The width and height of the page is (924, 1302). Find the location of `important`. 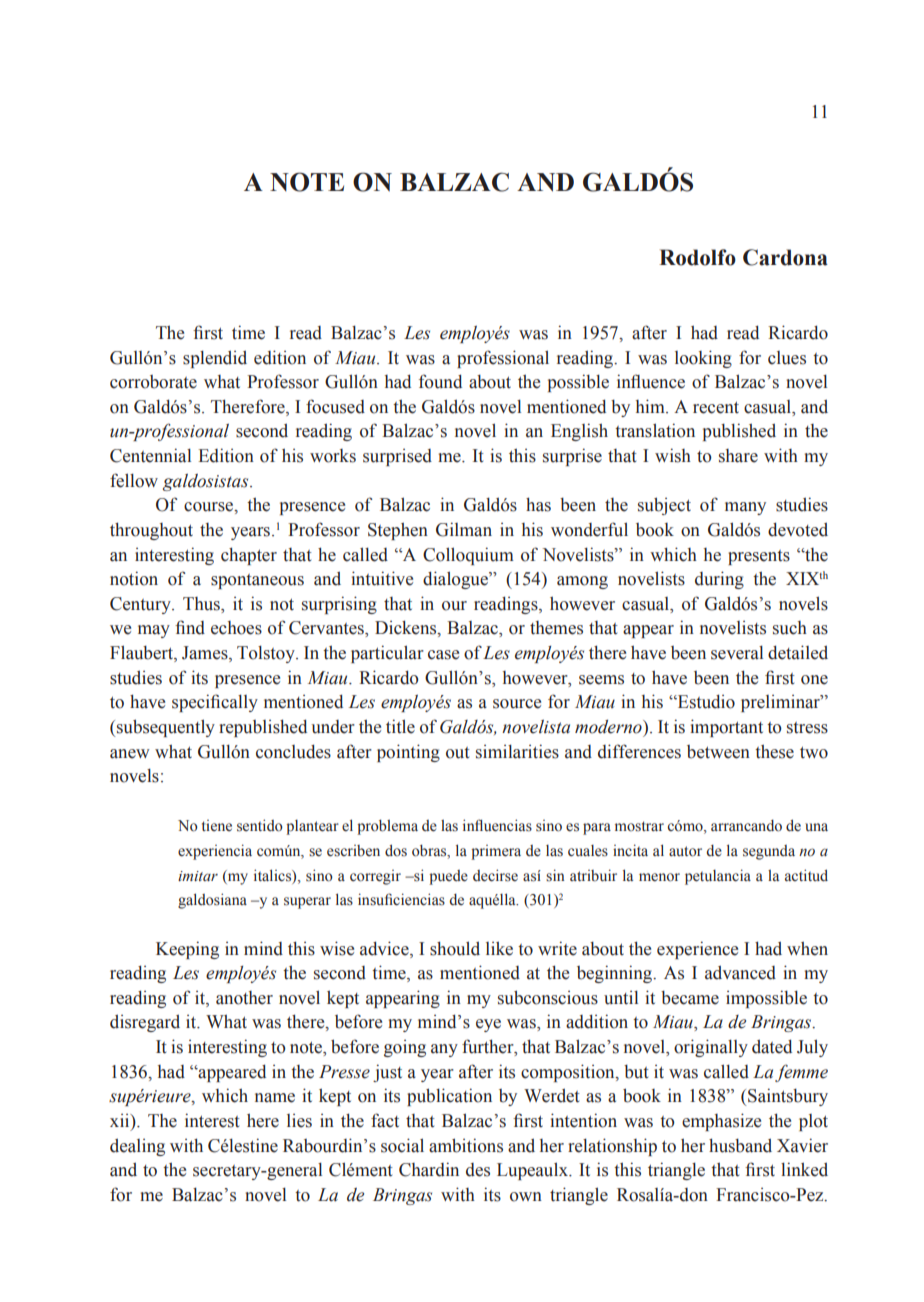

important is located at coordinates (726, 728).
